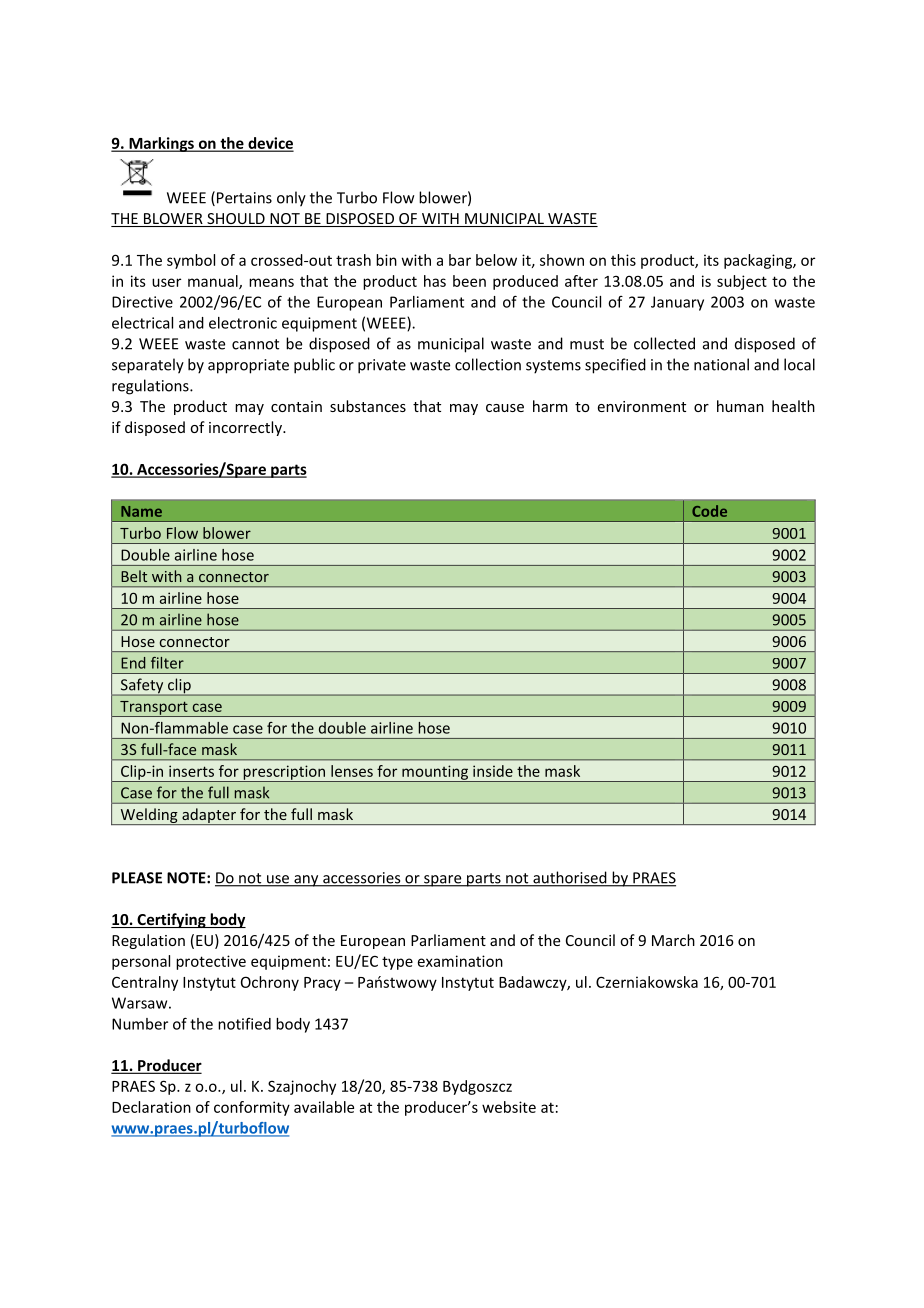 This screenshot has height=1308, width=924. Describe the element at coordinates (252, 1108) in the screenshot. I see `conformity` at that location.
